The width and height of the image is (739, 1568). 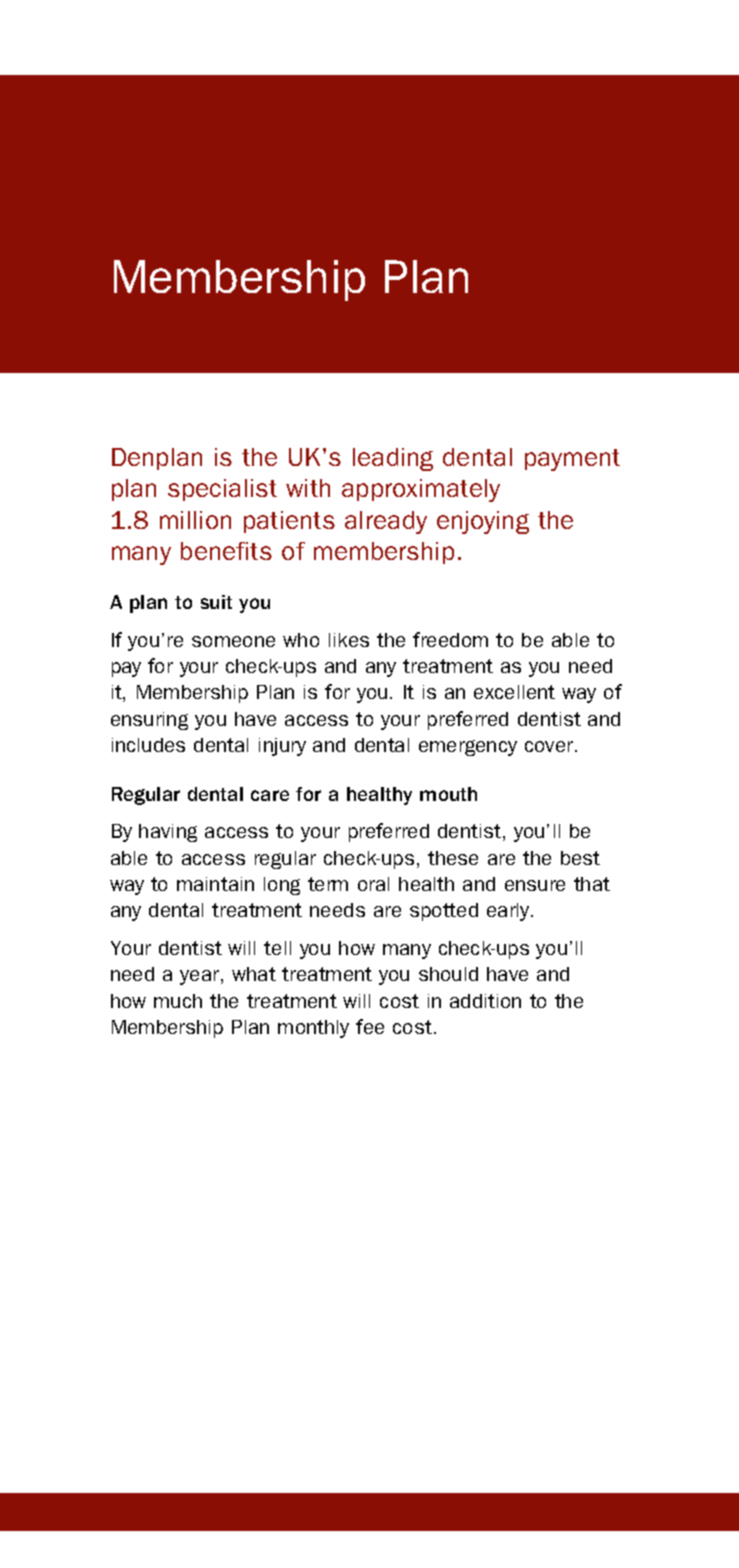 I want to click on cover, so click(x=550, y=746).
